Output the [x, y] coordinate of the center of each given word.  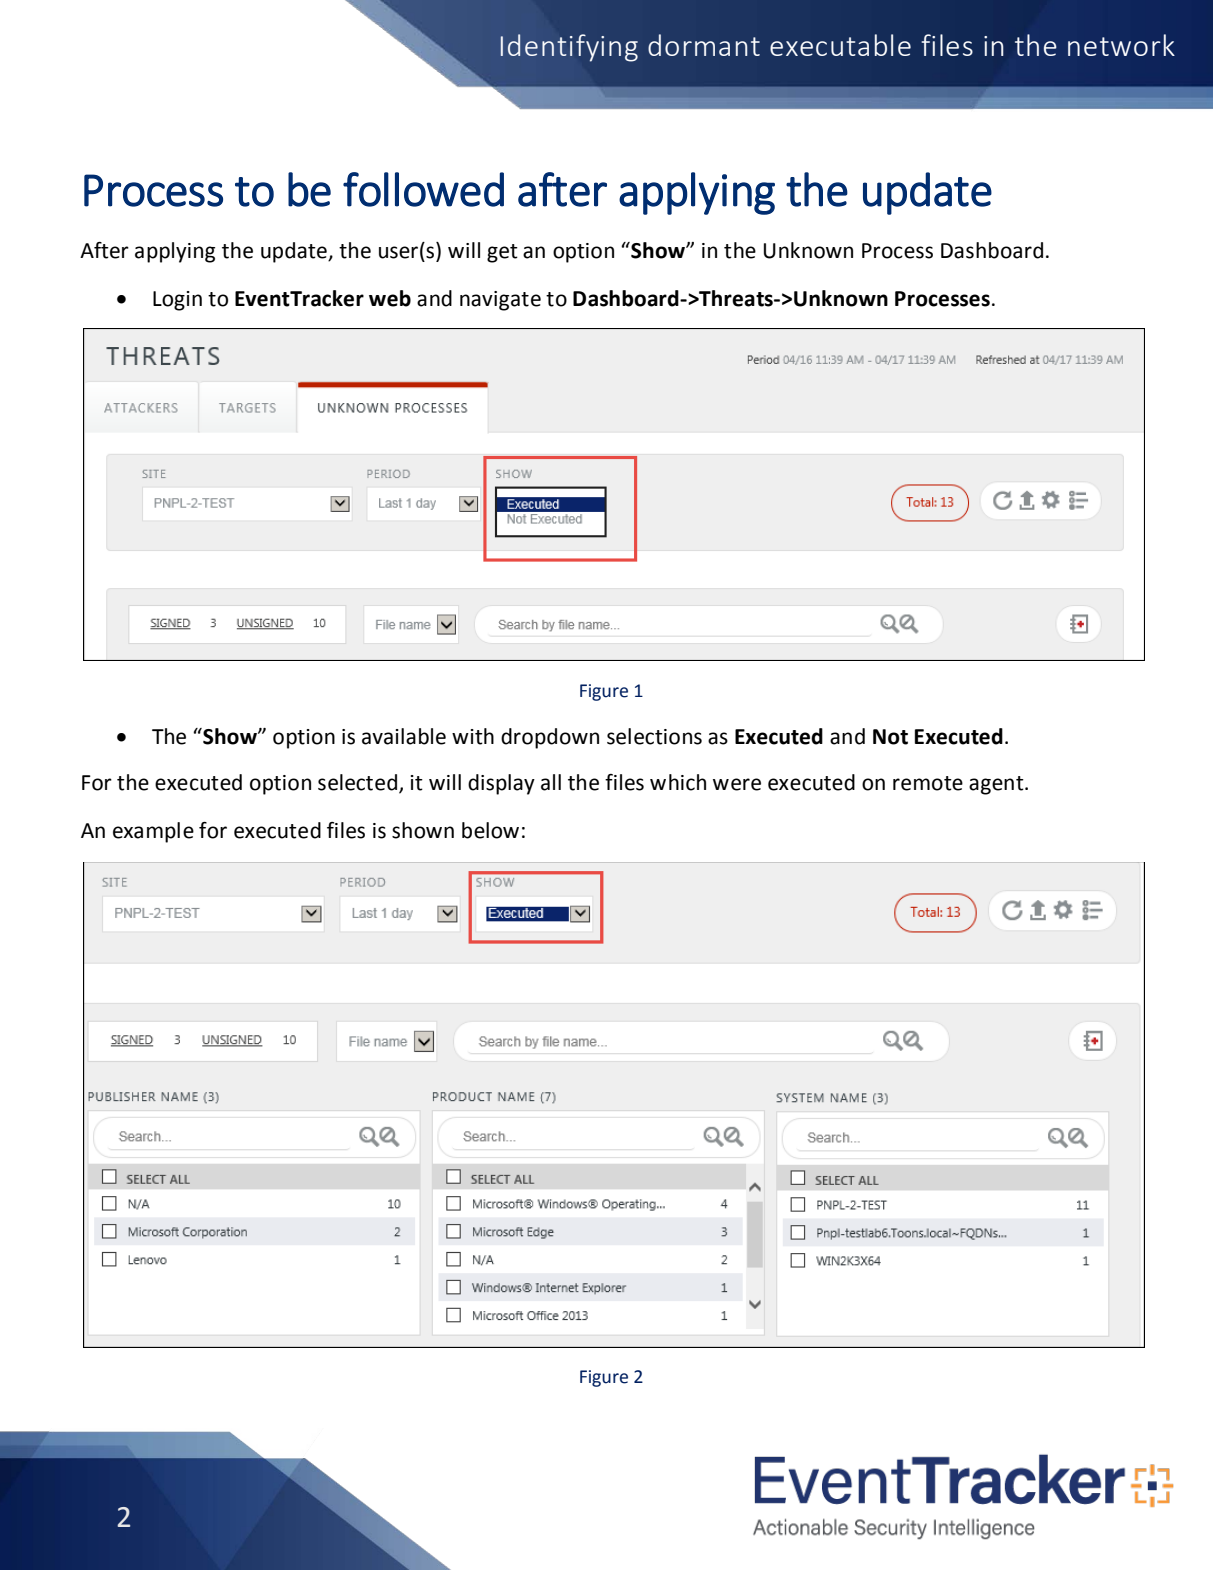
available [404, 736]
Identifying [569, 48]
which [678, 782]
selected [359, 783]
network [1121, 45]
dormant [704, 45]
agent [997, 785]
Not [890, 737]
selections [654, 736]
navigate [500, 301]
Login [177, 301]
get [502, 253]
